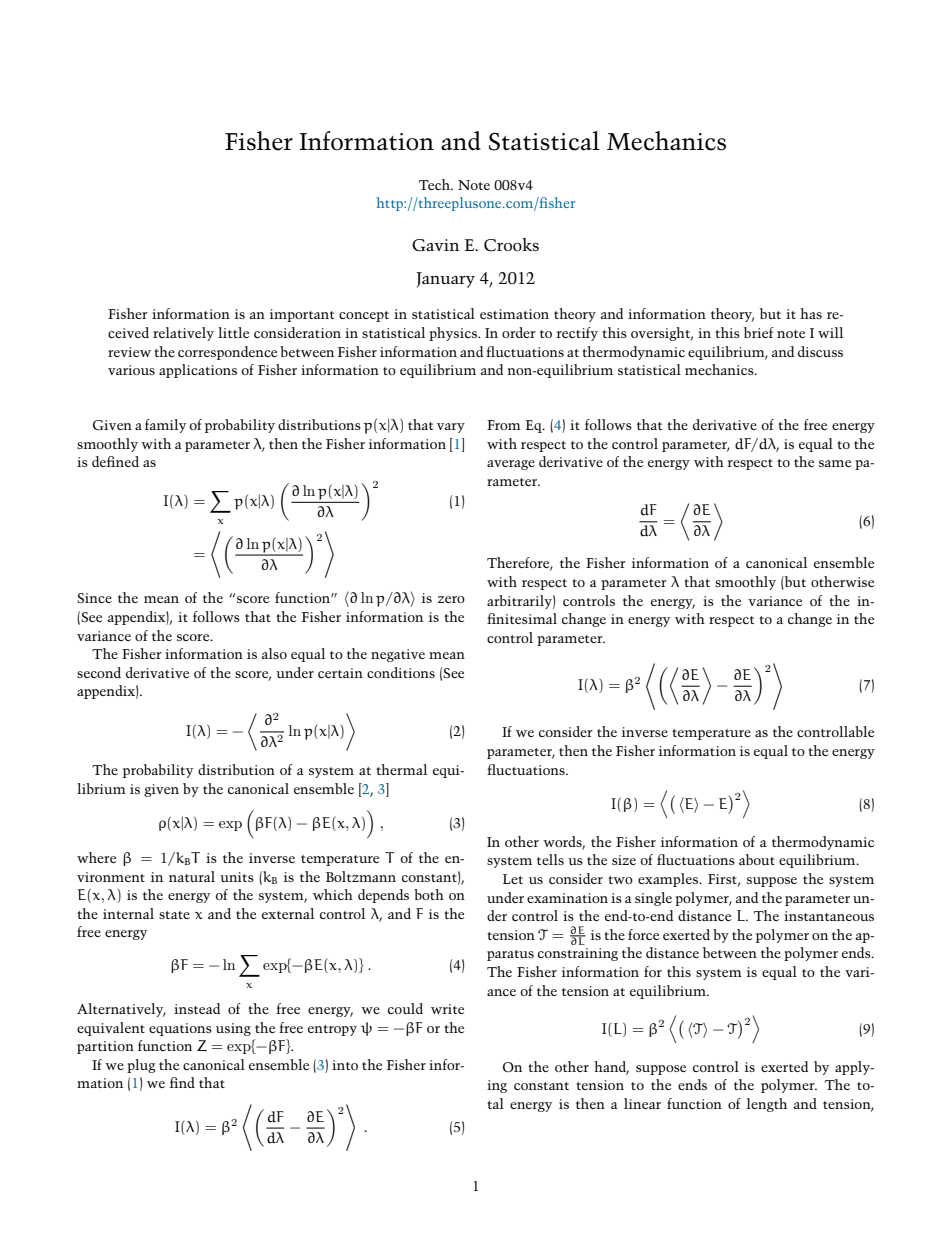  Describe the element at coordinates (757, 859) in the screenshot. I see `about` at that location.
